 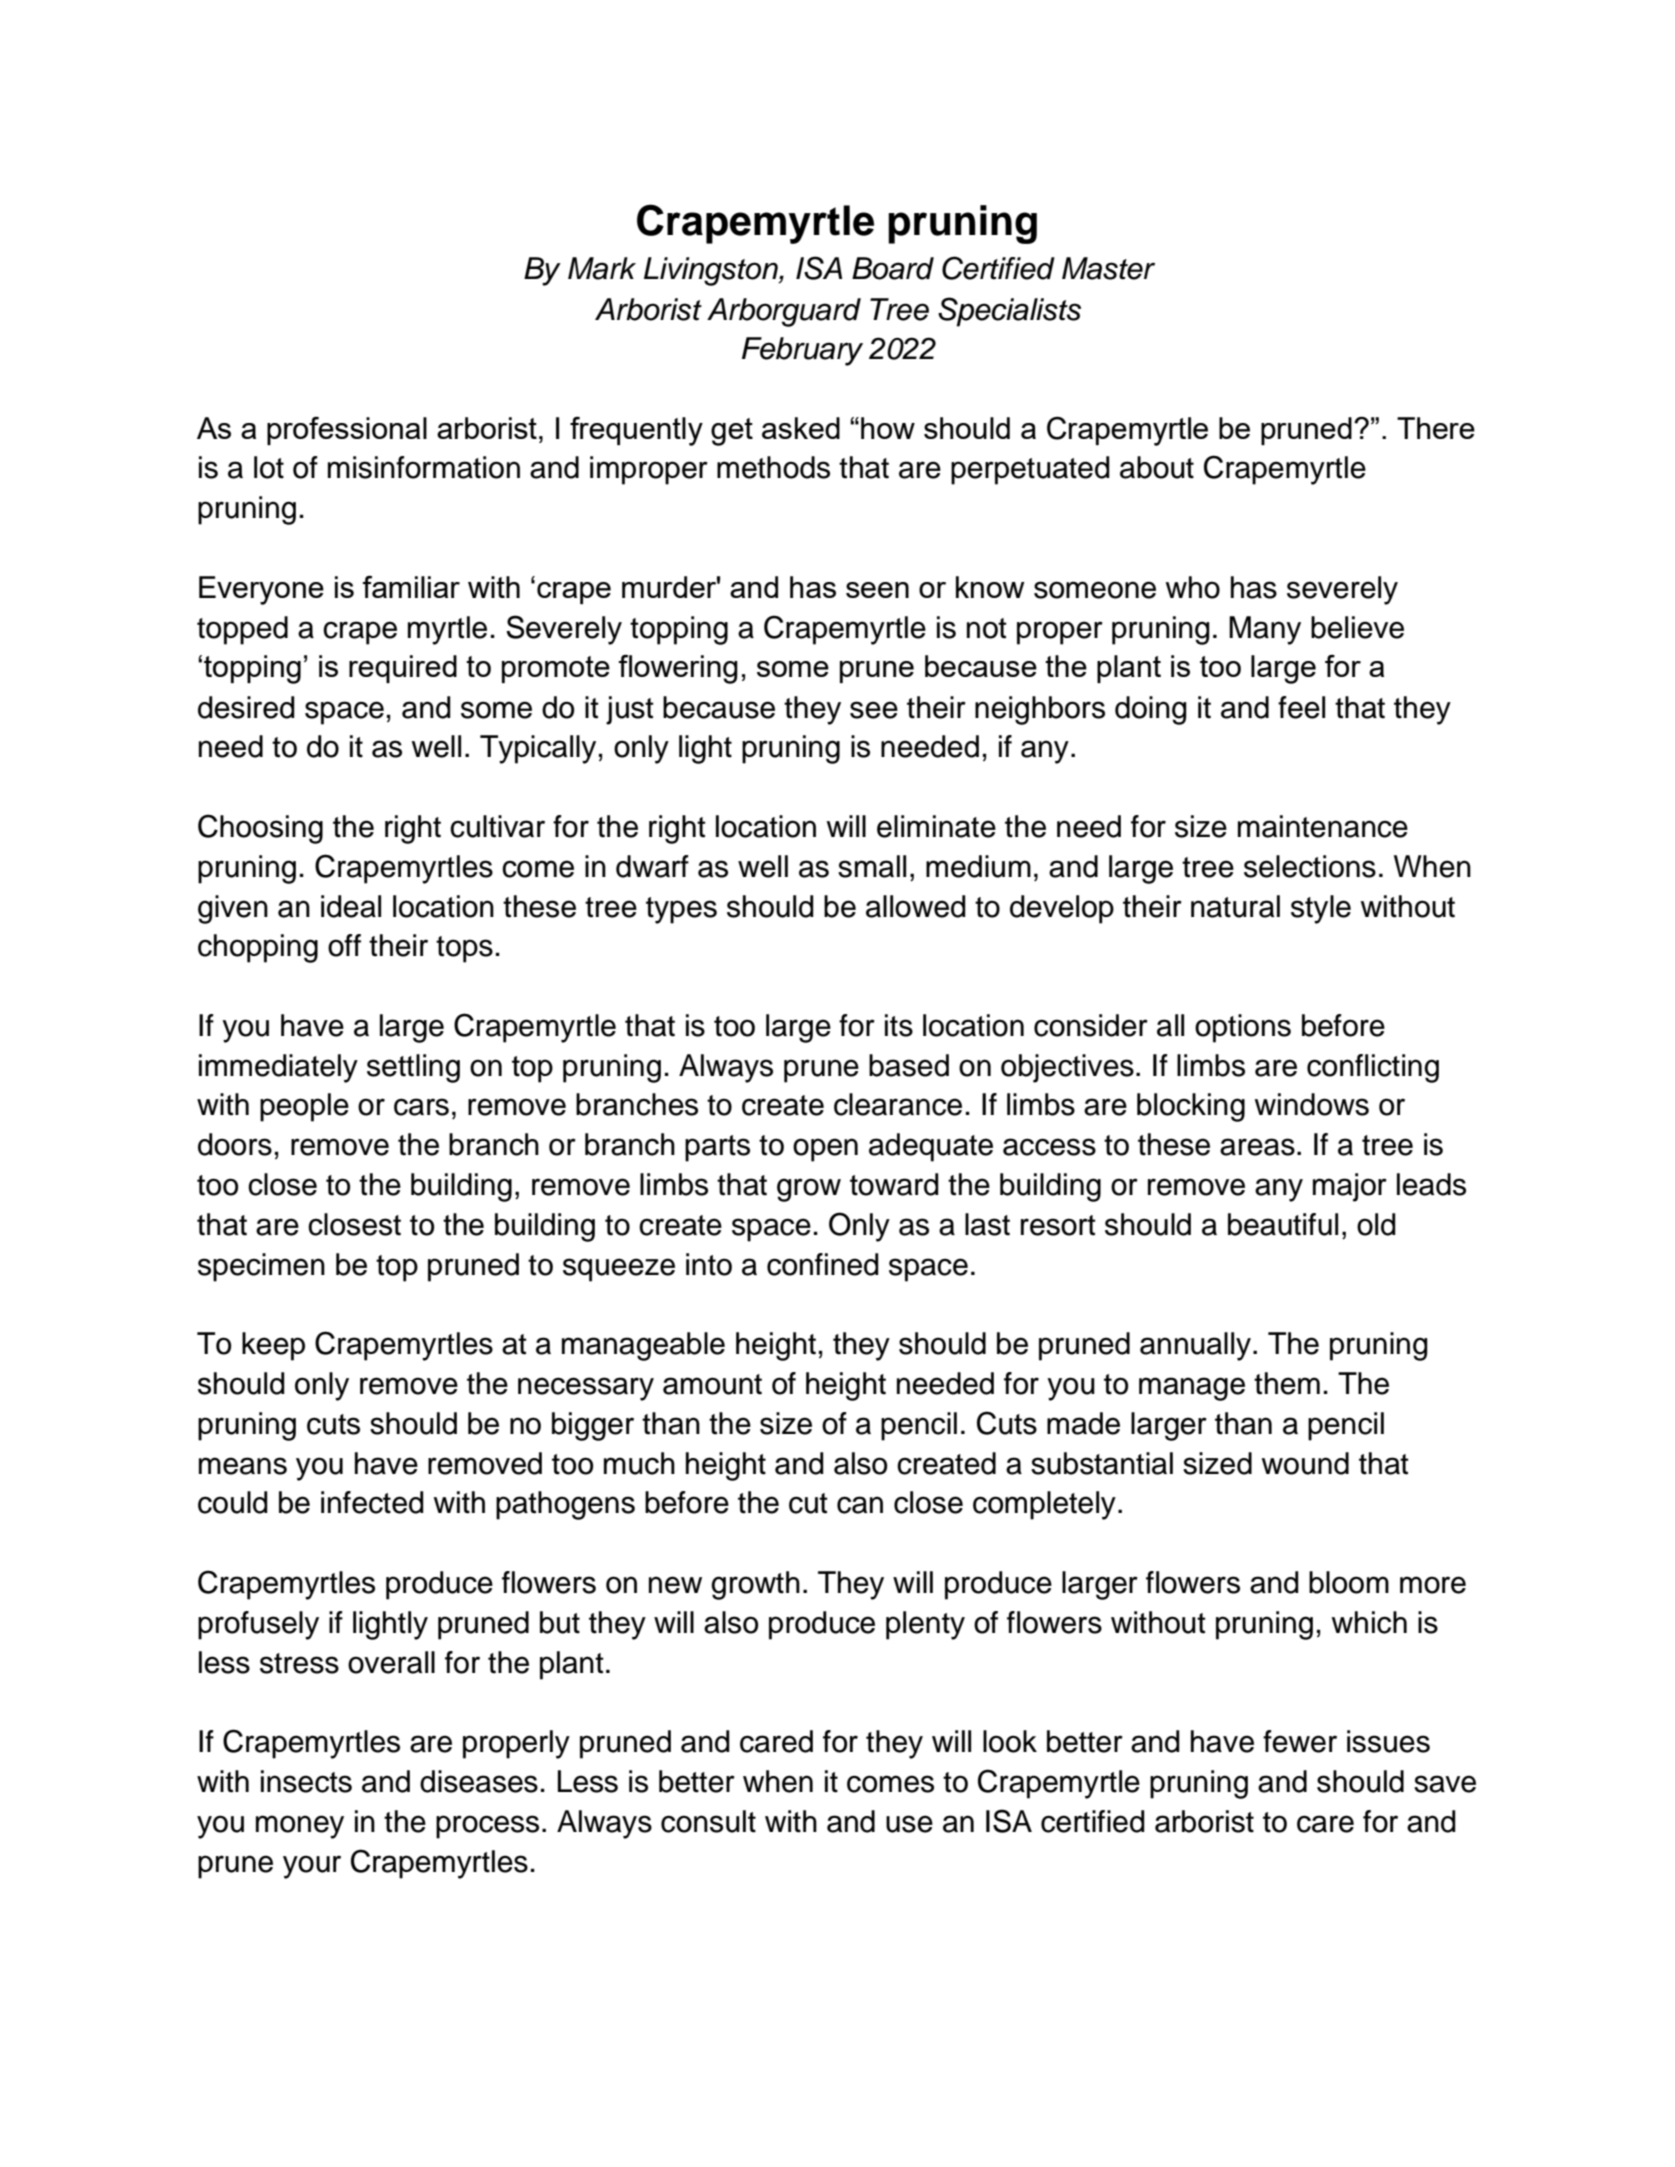 I want to click on maintenance, so click(x=1323, y=826).
